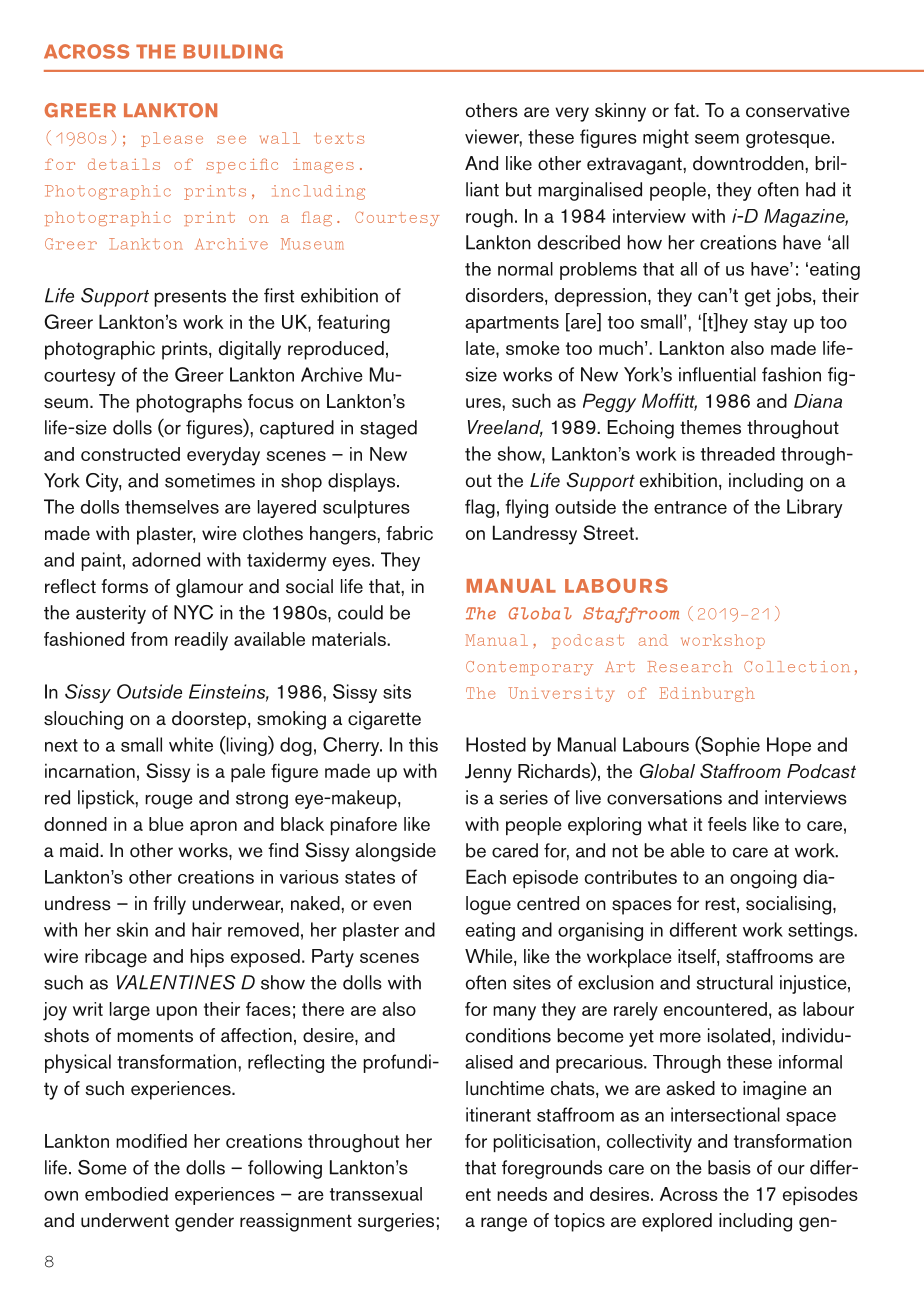 Image resolution: width=924 pixels, height=1311 pixels. Describe the element at coordinates (388, 429) in the document. I see `staged` at that location.
